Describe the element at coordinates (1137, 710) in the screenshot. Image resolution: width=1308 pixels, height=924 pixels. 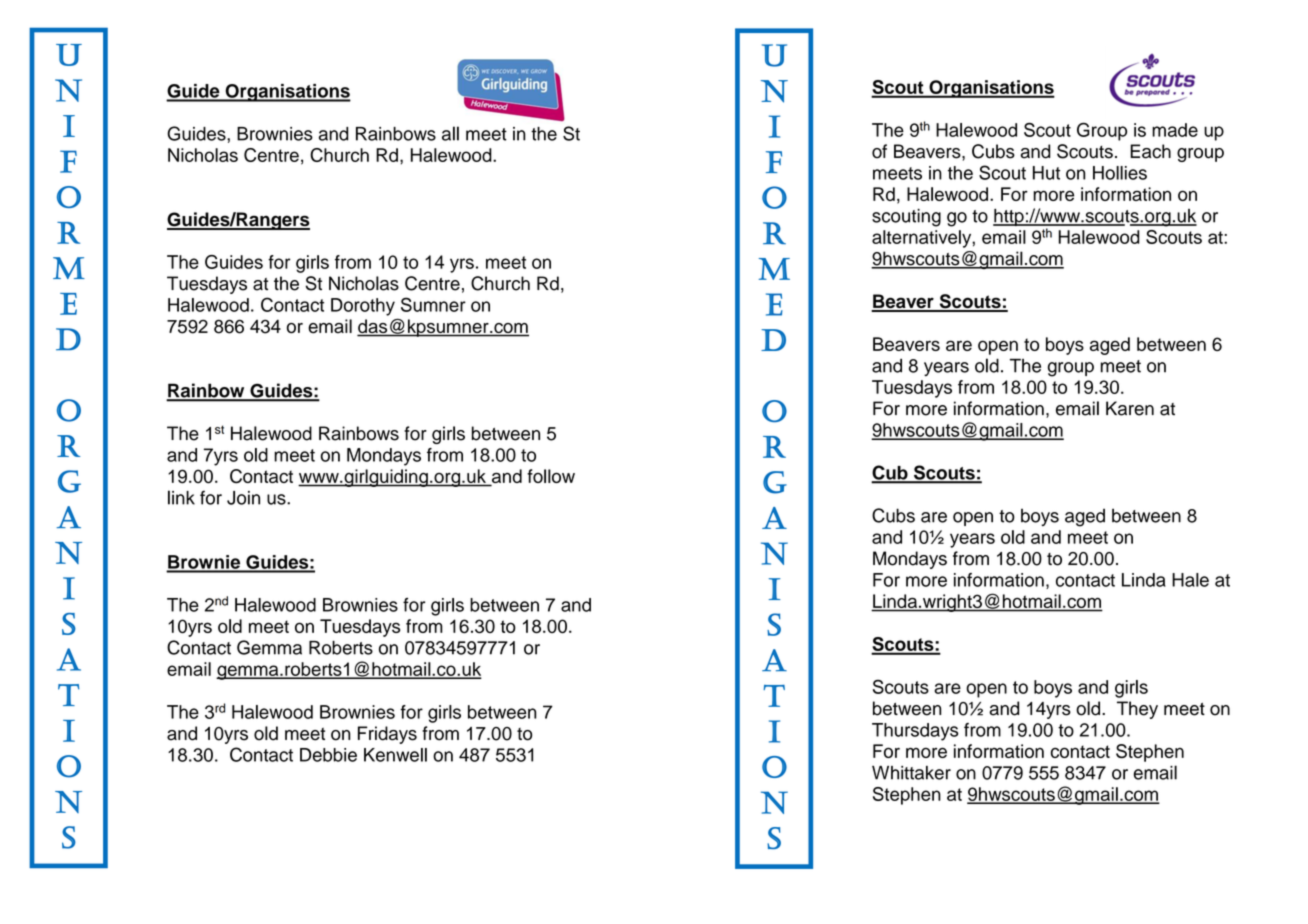
I see `They` at that location.
